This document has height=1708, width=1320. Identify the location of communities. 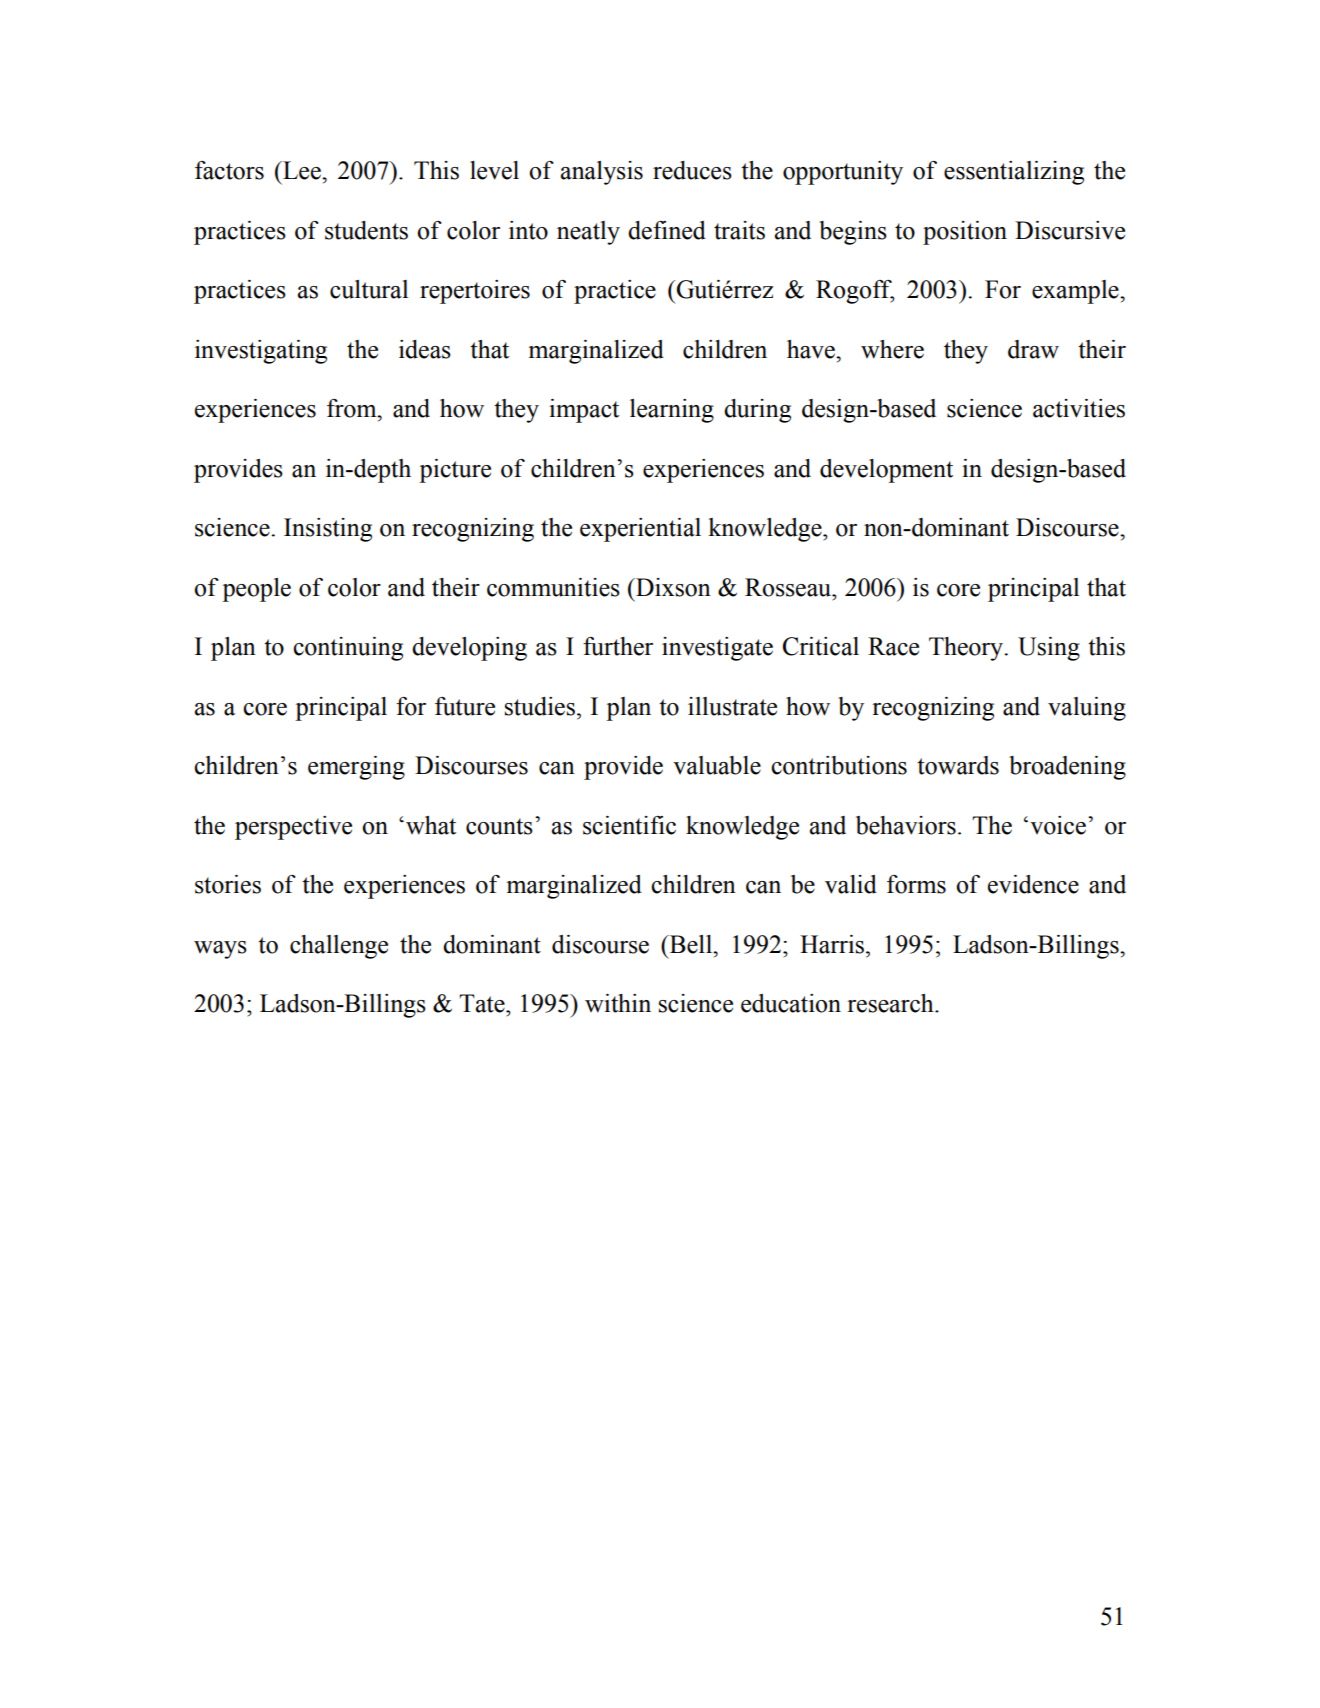
(553, 587).
